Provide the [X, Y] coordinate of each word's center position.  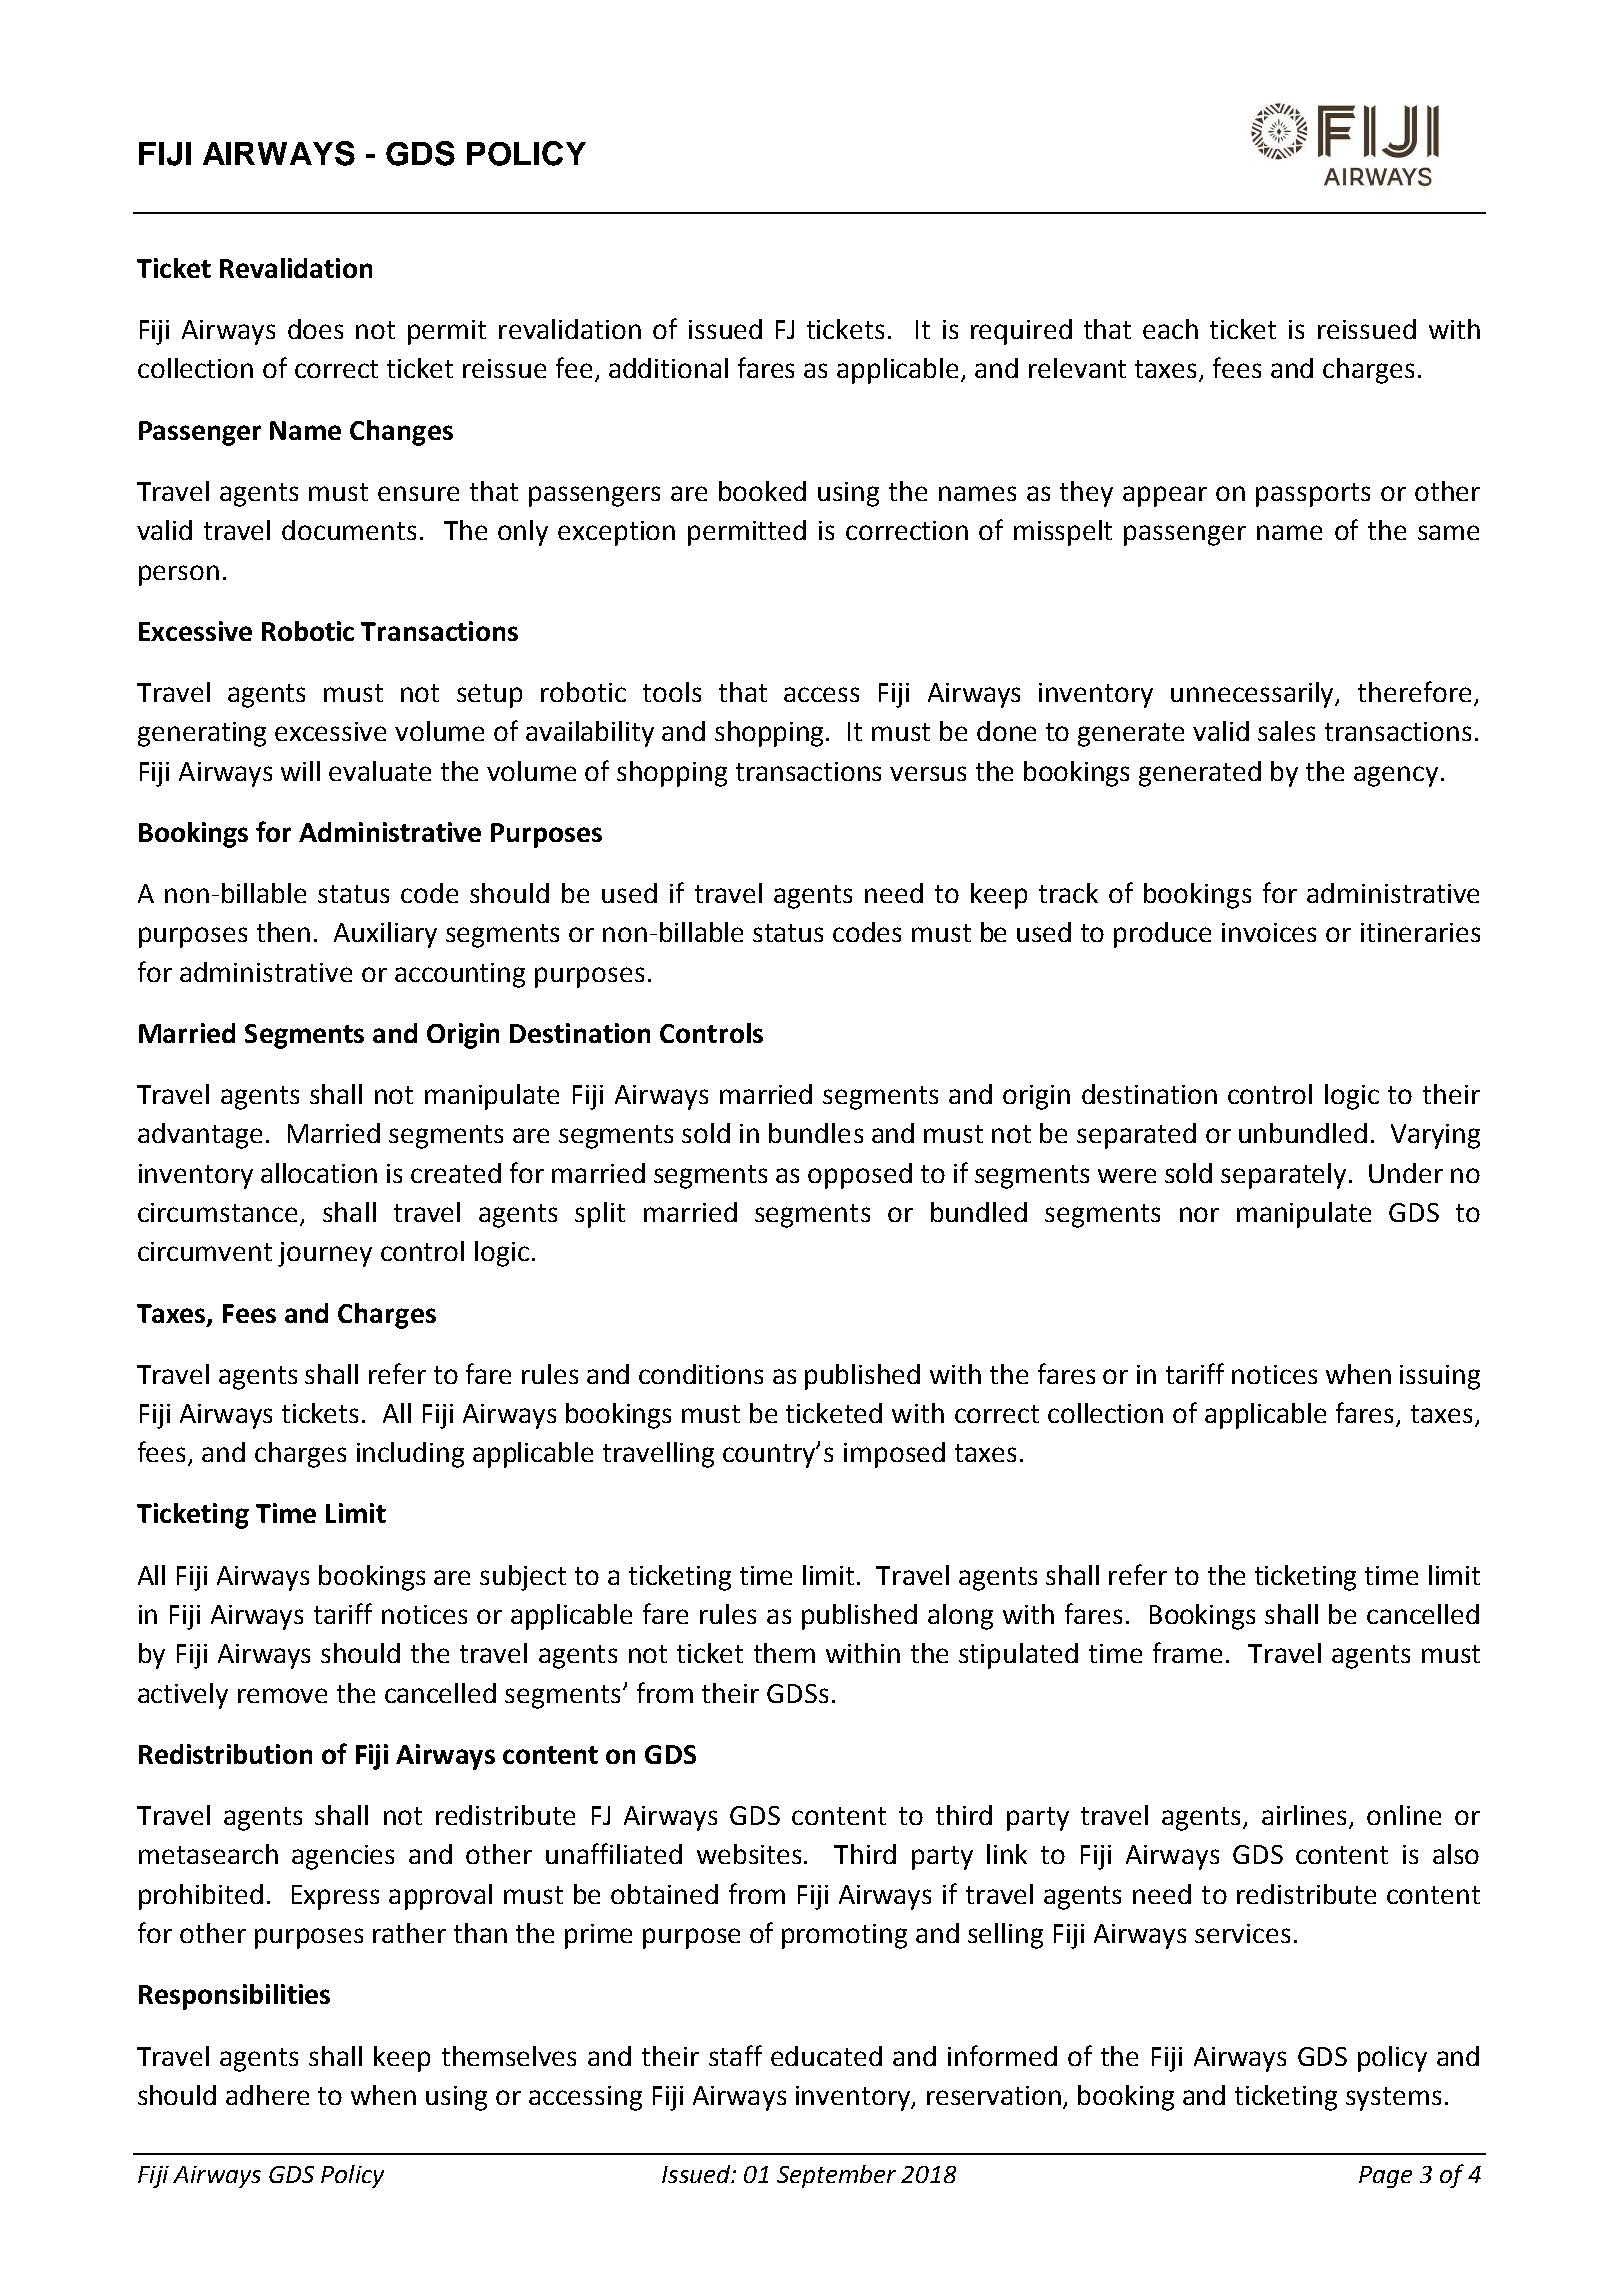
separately [1285, 1176]
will [300, 771]
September [836, 2176]
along [960, 1617]
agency [1396, 776]
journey [325, 1254]
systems [1393, 2099]
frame [1187, 1652]
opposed [860, 1176]
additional [668, 368]
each [1170, 329]
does [315, 329]
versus [928, 773]
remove [282, 1695]
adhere [267, 2095]
